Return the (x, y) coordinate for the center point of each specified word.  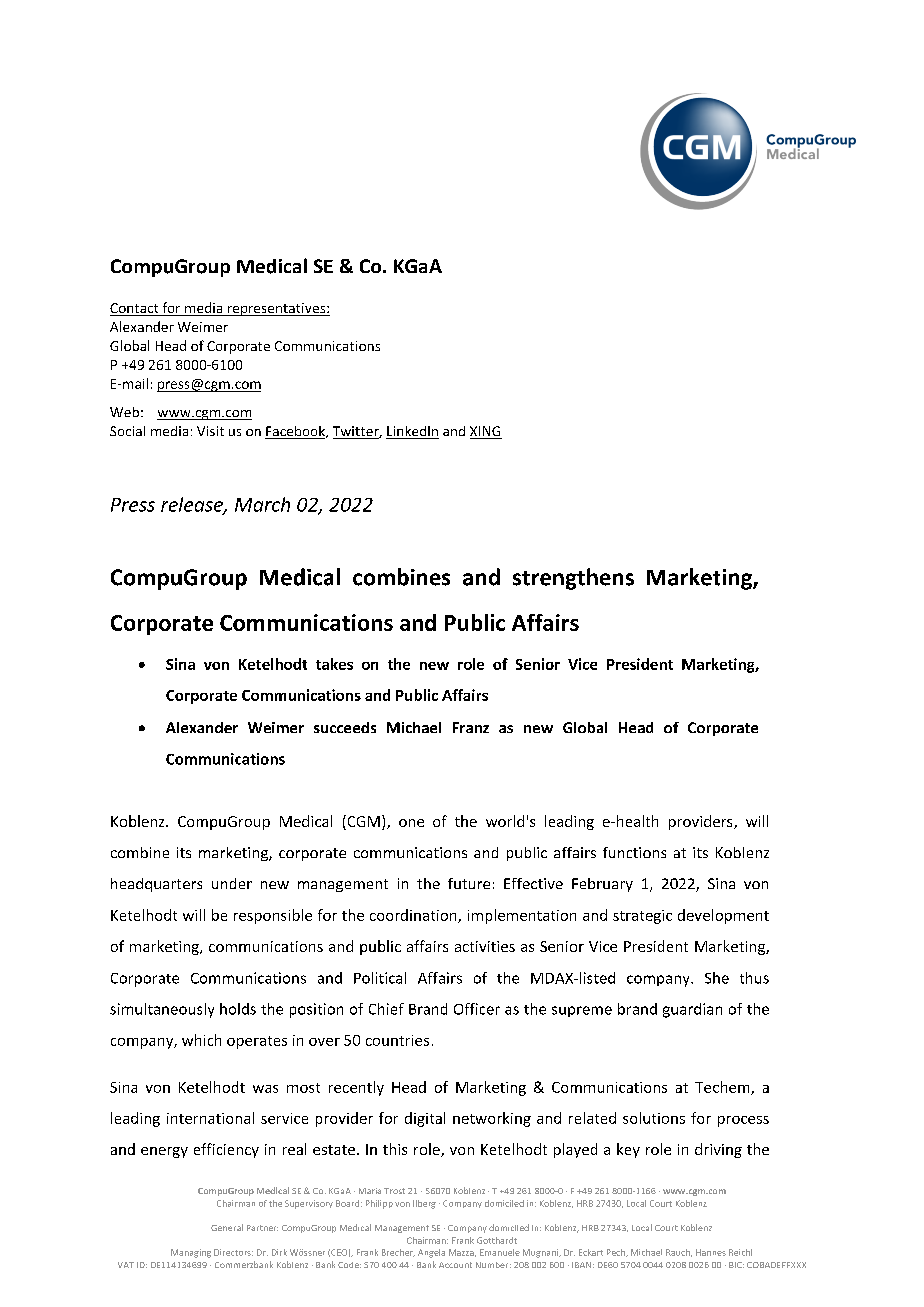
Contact (135, 309)
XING (486, 432)
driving (718, 1150)
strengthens (573, 579)
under (232, 883)
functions (634, 852)
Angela (431, 1253)
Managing (191, 1253)
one (411, 823)
